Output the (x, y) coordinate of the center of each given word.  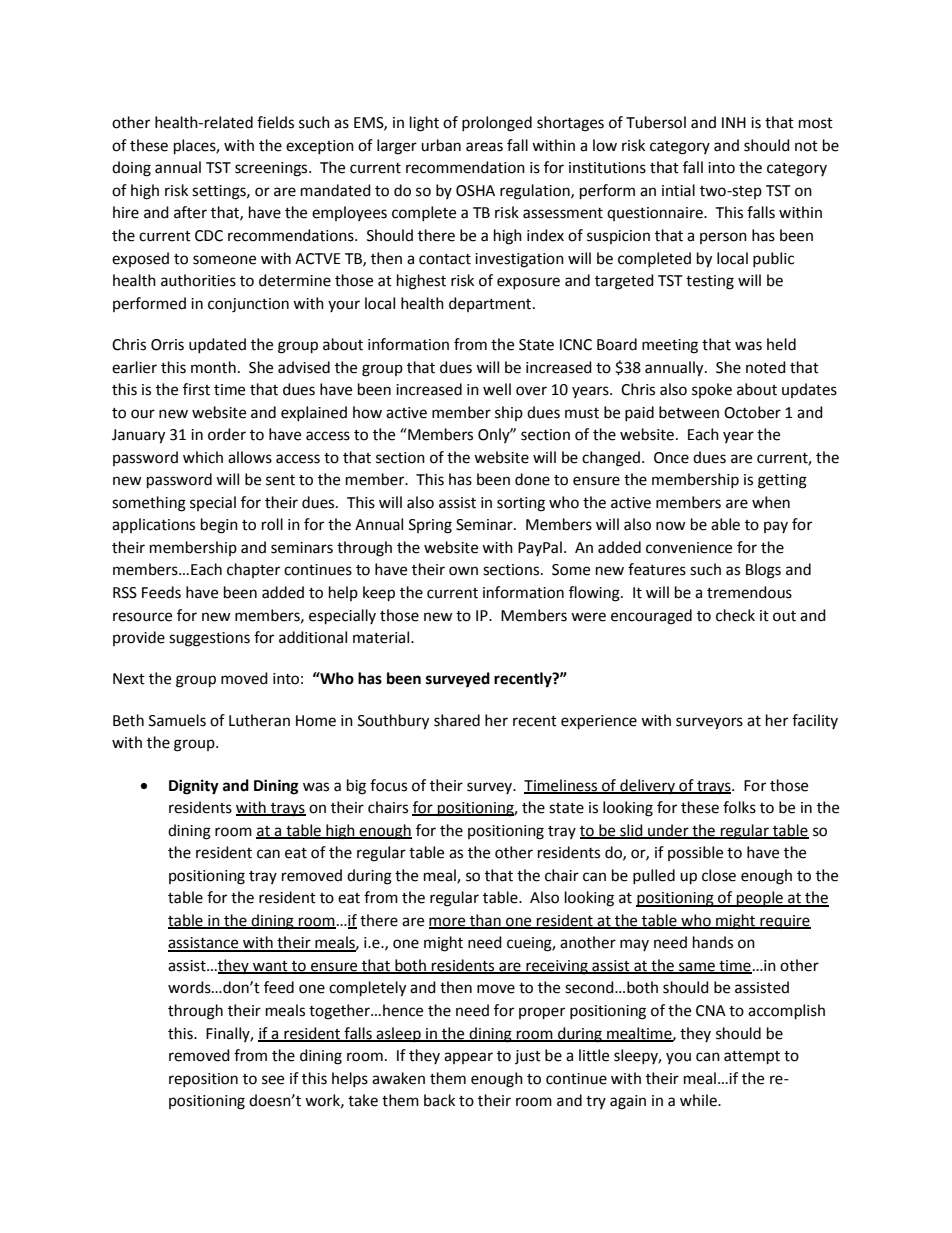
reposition (203, 1080)
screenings (272, 169)
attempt (752, 1058)
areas (484, 147)
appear (468, 1058)
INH (734, 122)
